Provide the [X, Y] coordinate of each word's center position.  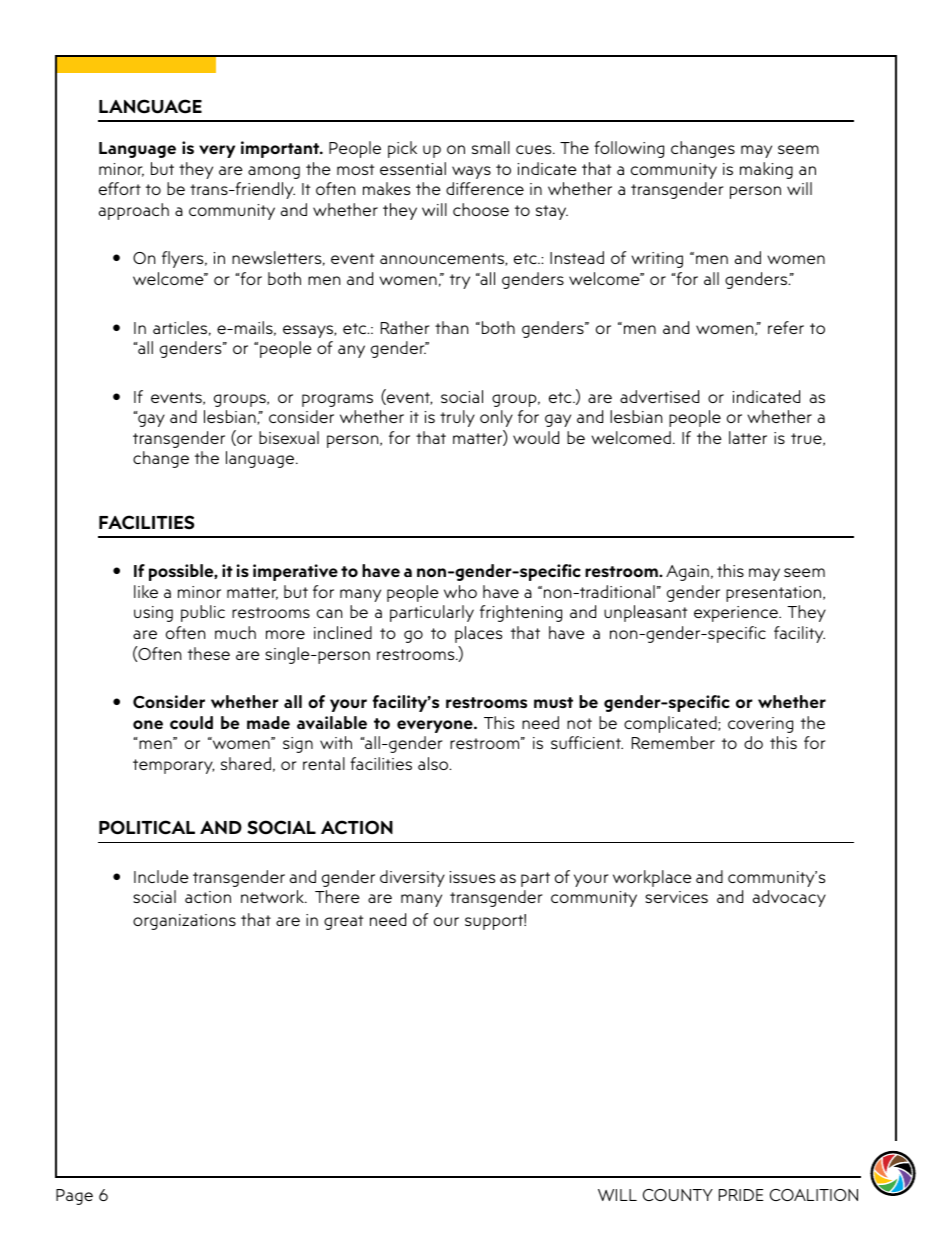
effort [120, 188]
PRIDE [741, 1195]
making [766, 170]
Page [74, 1197]
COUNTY [678, 1195]
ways [471, 172]
